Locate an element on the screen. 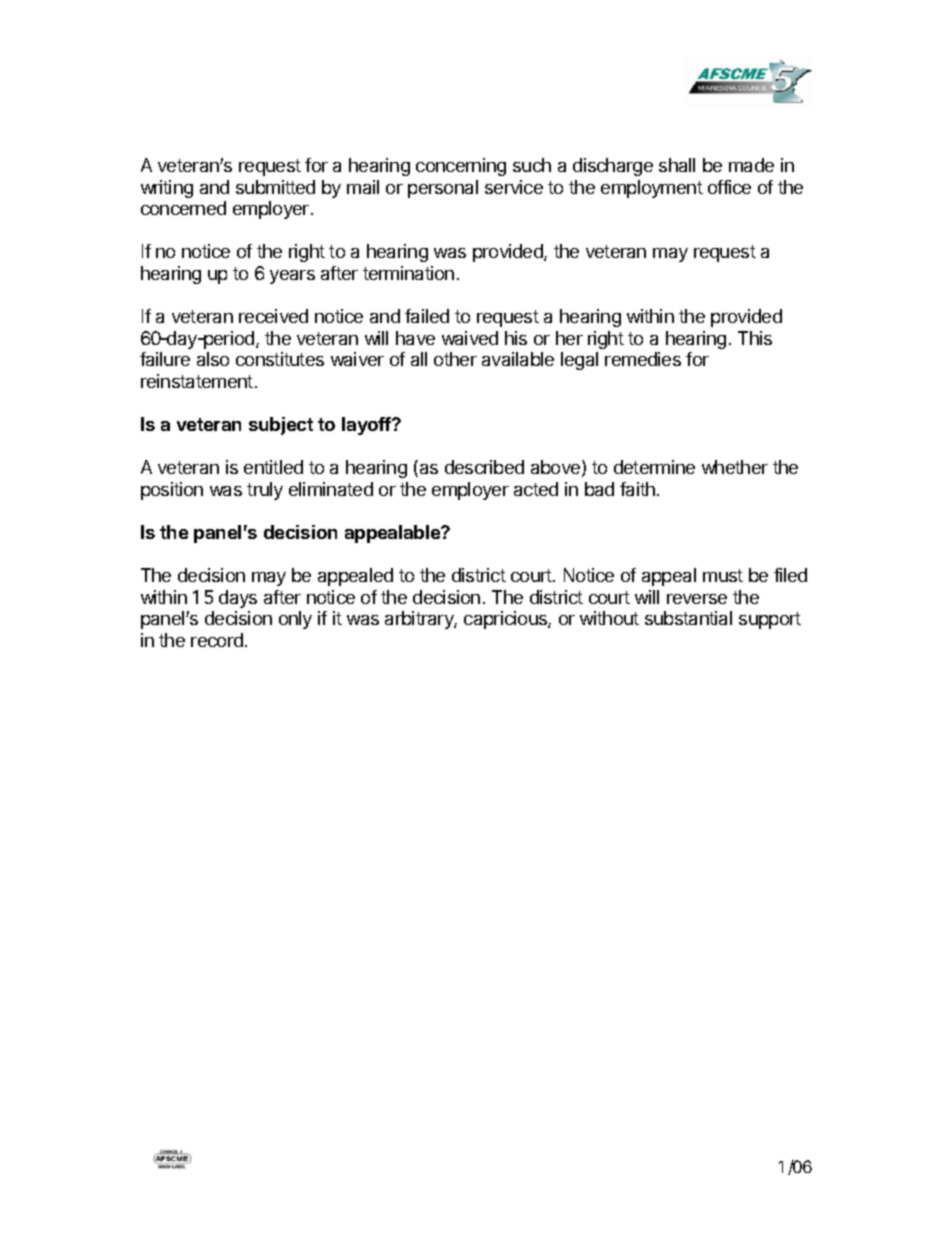  substantial is located at coordinates (688, 618).
